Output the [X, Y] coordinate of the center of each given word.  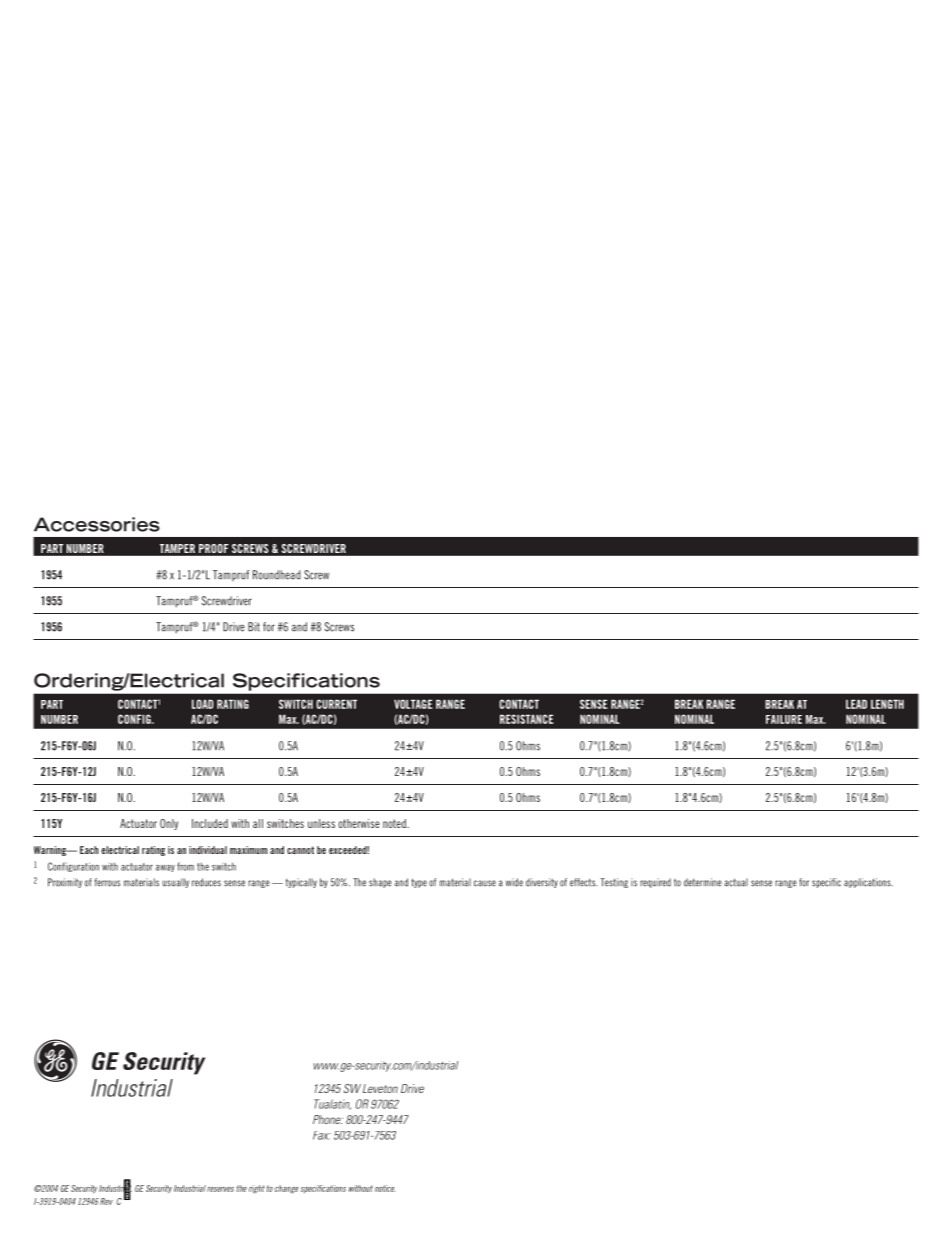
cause [485, 883]
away [165, 868]
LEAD [856, 704]
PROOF [213, 548]
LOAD [202, 704]
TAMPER [177, 548]
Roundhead [277, 575]
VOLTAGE [413, 704]
